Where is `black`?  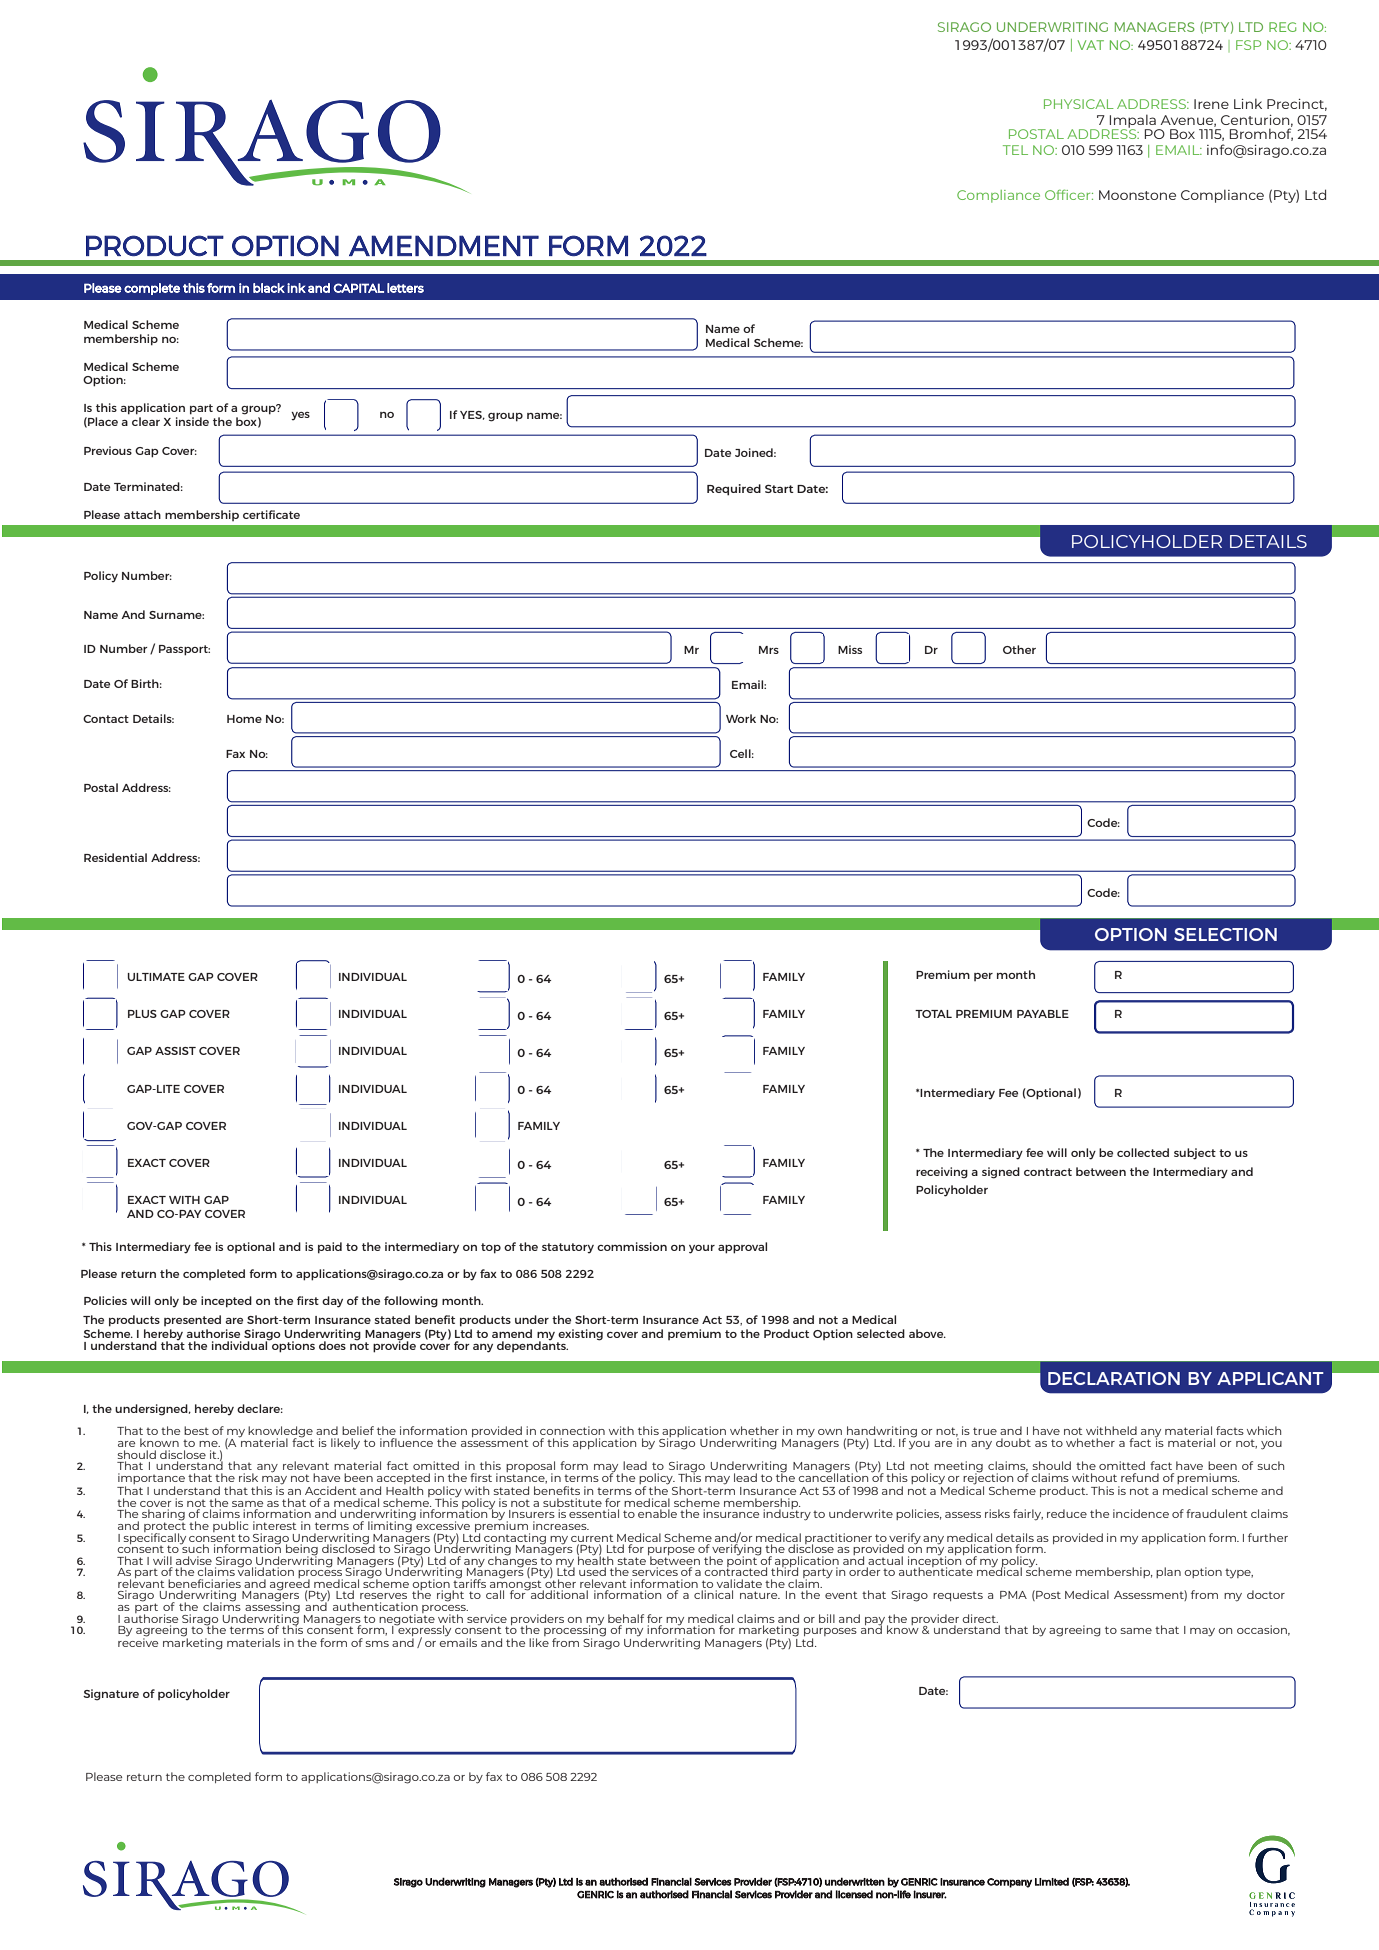 black is located at coordinates (269, 288).
